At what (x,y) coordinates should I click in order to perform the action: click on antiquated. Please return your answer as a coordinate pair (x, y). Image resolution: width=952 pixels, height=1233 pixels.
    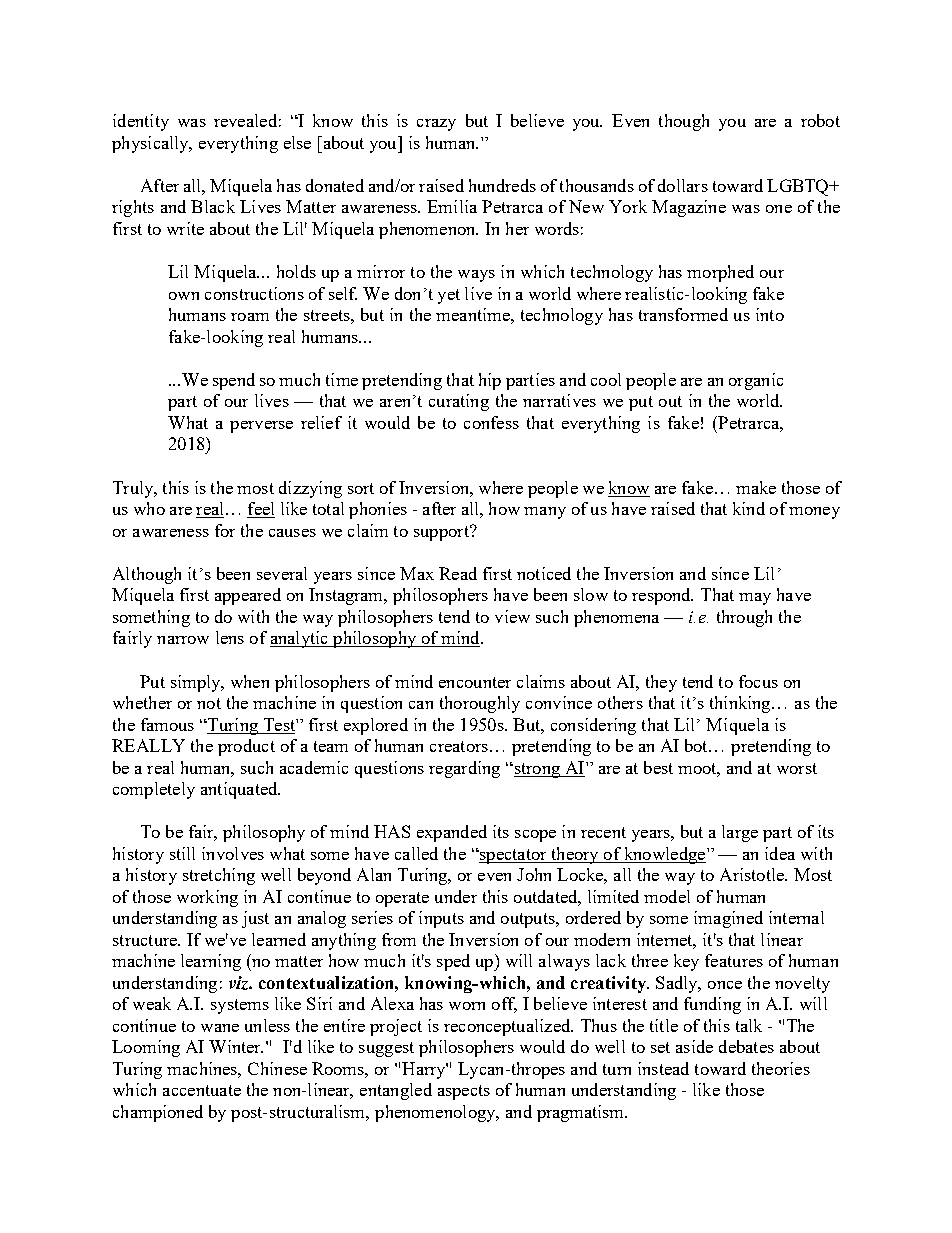
    Looking at the image, I should click on (240, 790).
